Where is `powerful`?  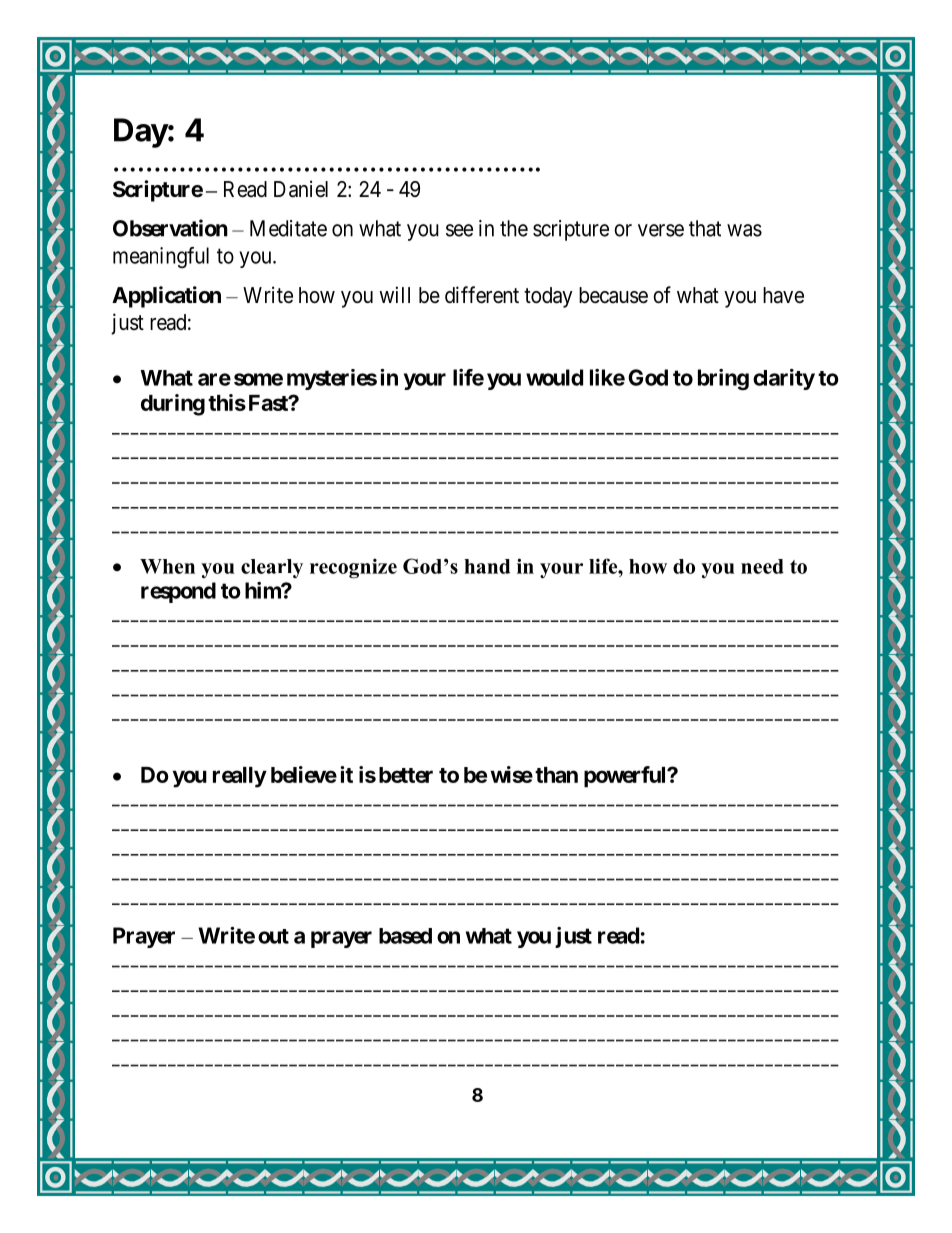
powerful is located at coordinates (626, 777).
